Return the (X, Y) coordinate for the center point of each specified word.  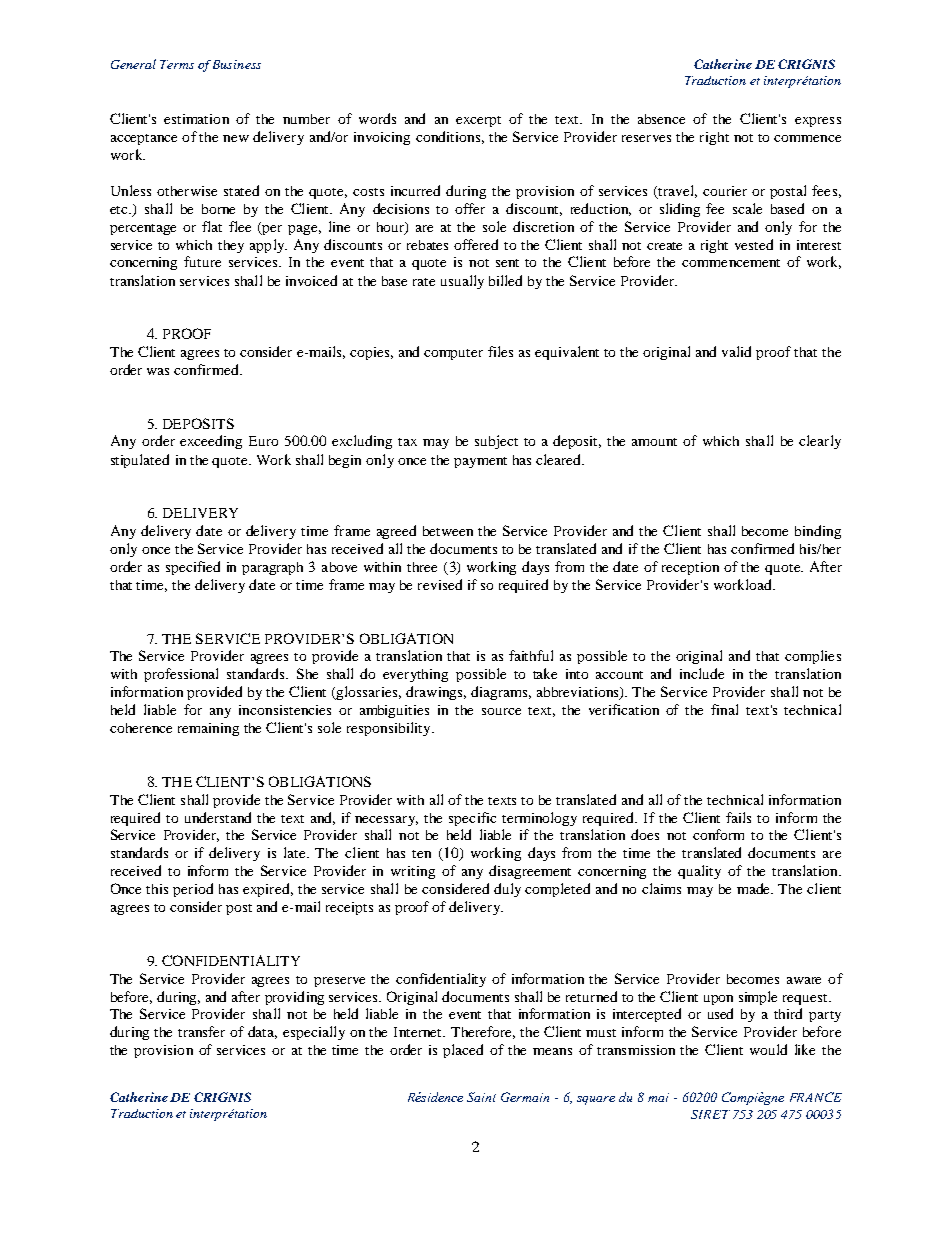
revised (440, 584)
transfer (201, 1031)
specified (193, 568)
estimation (196, 119)
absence (661, 119)
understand (218, 817)
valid (736, 351)
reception (690, 568)
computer (453, 354)
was (158, 371)
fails (738, 817)
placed (463, 1051)
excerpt (478, 121)
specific (472, 819)
